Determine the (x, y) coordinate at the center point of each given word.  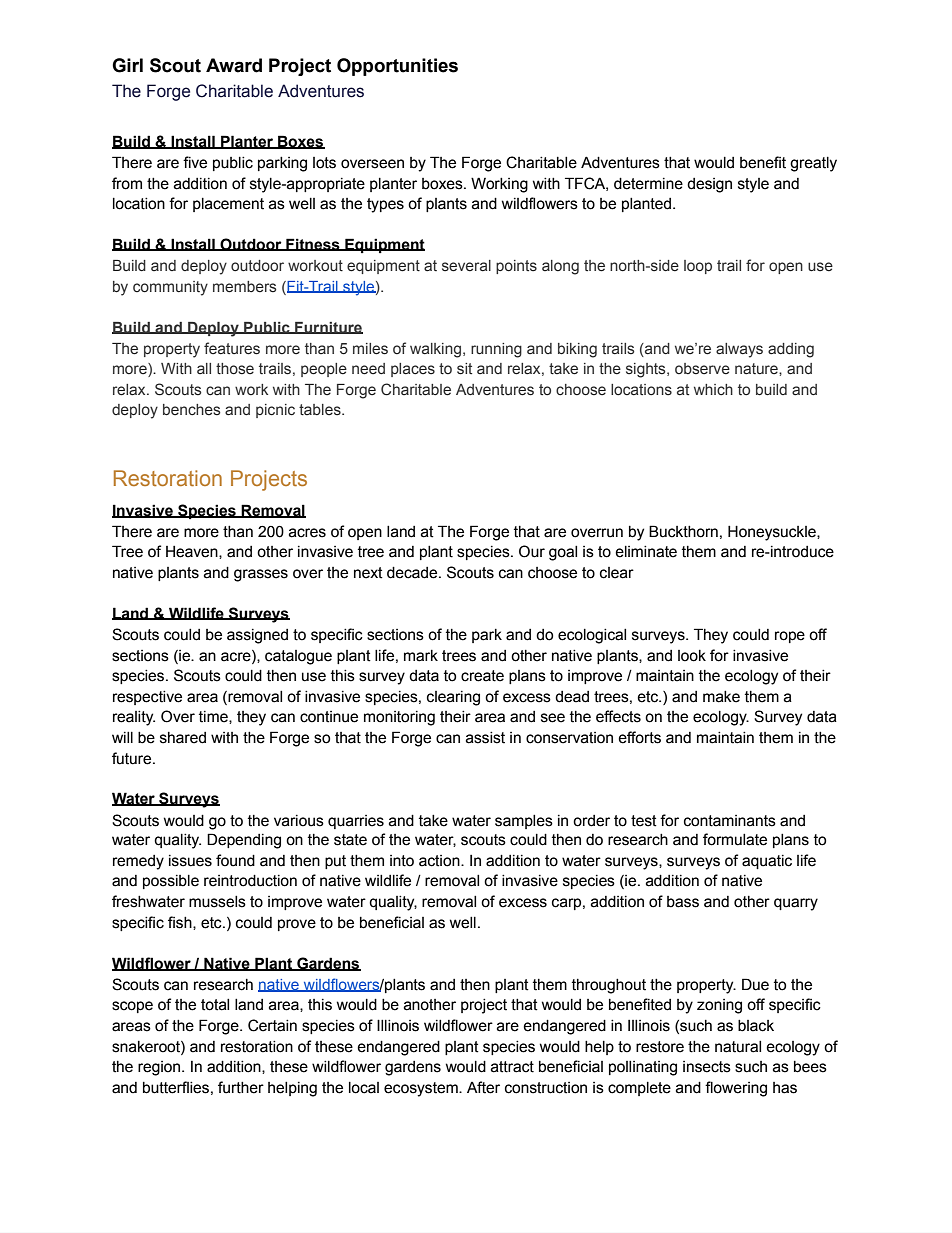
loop (698, 267)
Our (532, 551)
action (440, 861)
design (709, 185)
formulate (735, 839)
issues (190, 861)
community (170, 288)
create (482, 676)
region (160, 1068)
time (214, 717)
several (466, 266)
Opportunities (397, 67)
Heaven (193, 552)
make (721, 697)
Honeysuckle (773, 533)
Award (234, 65)
